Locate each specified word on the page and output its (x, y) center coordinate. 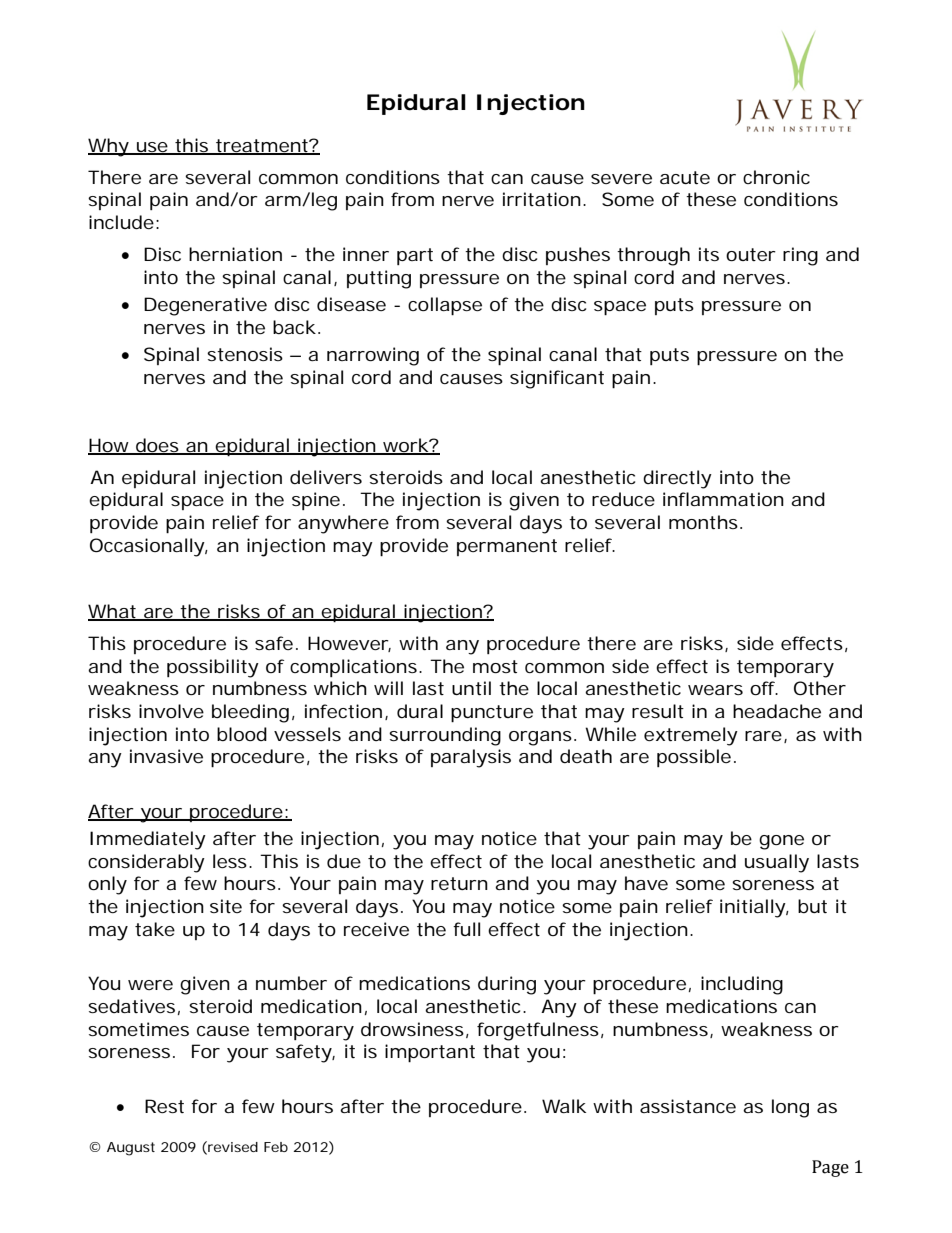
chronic (776, 177)
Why (109, 147)
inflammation (723, 499)
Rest (164, 1106)
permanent (507, 547)
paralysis (471, 758)
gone (781, 842)
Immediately (148, 840)
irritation (542, 199)
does (157, 446)
